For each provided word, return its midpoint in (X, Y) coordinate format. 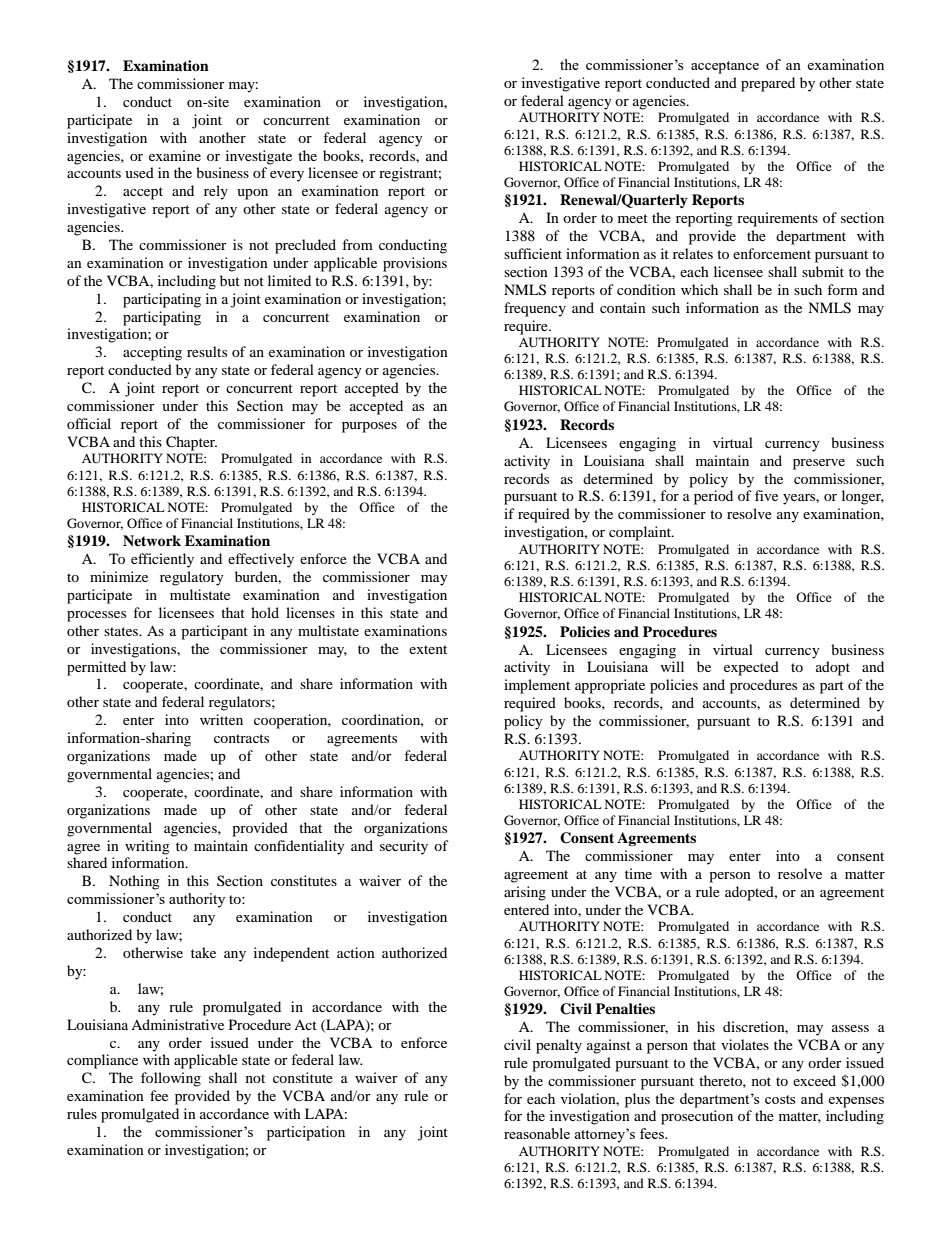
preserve (819, 464)
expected (751, 668)
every (287, 176)
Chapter (191, 443)
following (171, 1079)
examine (175, 155)
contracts (241, 738)
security (404, 847)
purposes (369, 427)
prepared (768, 84)
